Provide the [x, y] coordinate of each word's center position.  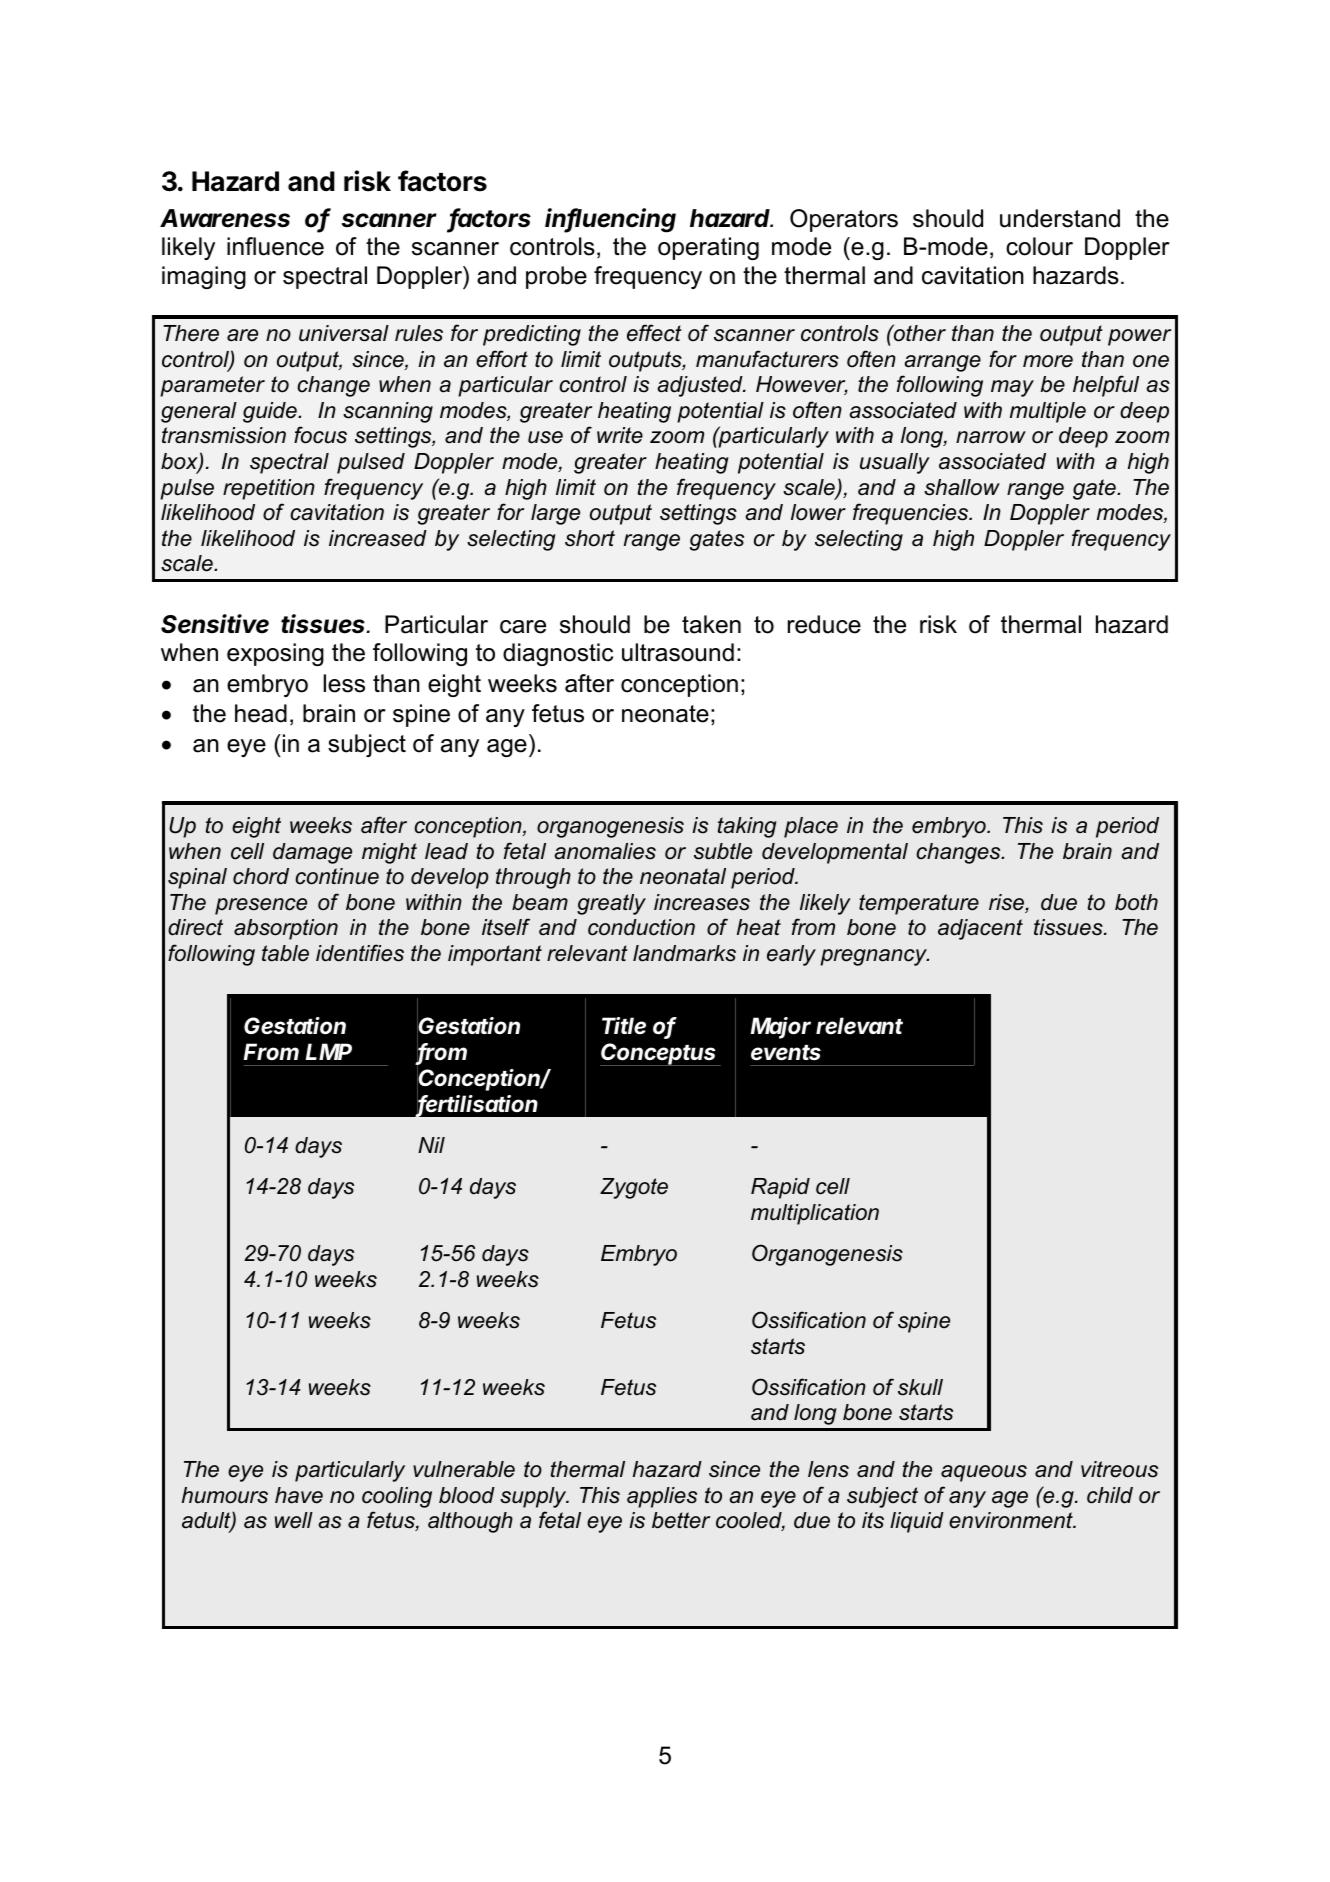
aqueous [984, 1473]
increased [378, 538]
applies [662, 1497]
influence [275, 246]
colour [1039, 246]
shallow [962, 487]
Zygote [634, 1188]
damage [312, 853]
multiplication [815, 1214]
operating [708, 248]
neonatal [683, 876]
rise [1007, 903]
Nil [431, 1145]
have [299, 1495]
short [590, 538]
